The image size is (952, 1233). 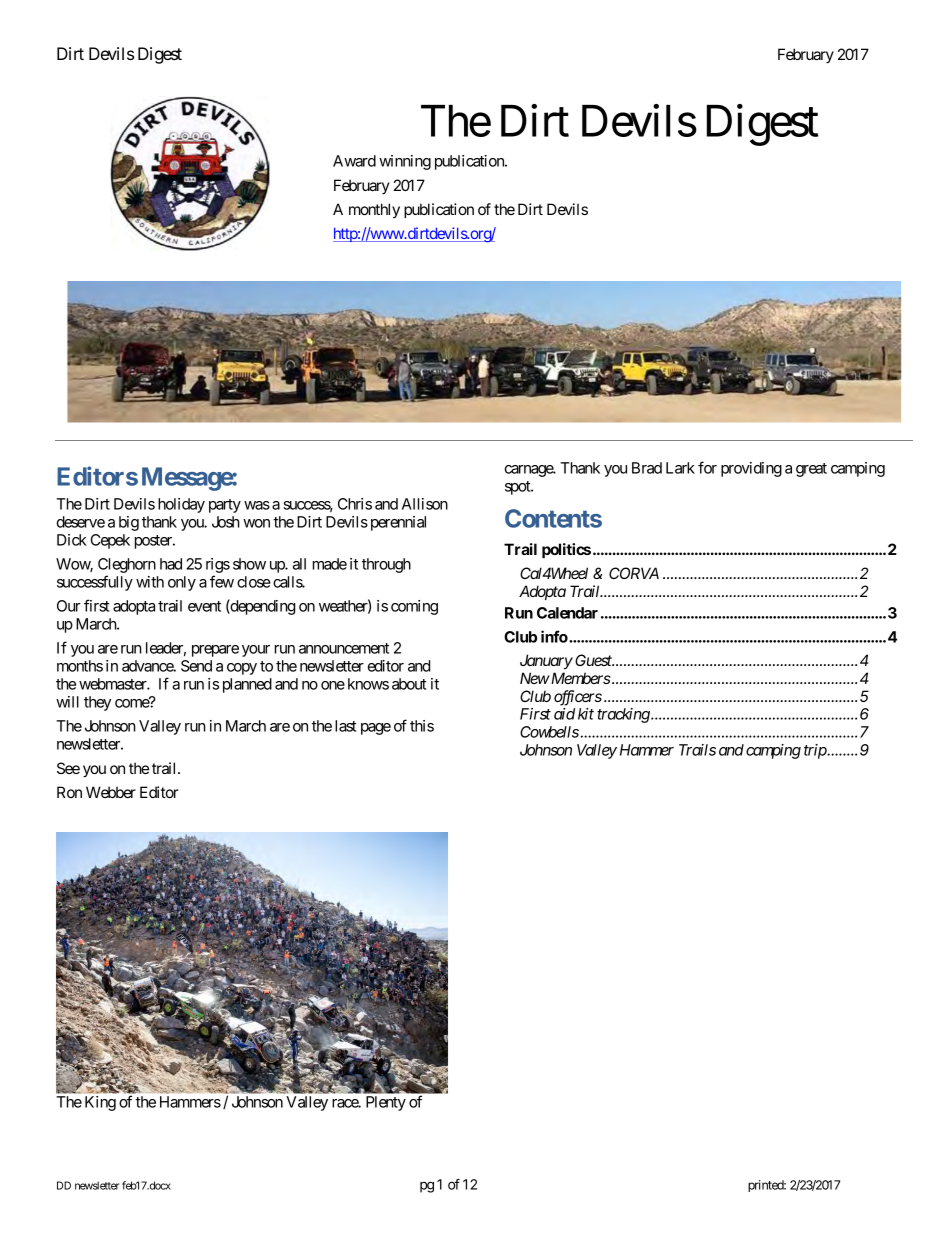 What do you see at coordinates (386, 1103) in the page?
I see `Plenty` at bounding box center [386, 1103].
